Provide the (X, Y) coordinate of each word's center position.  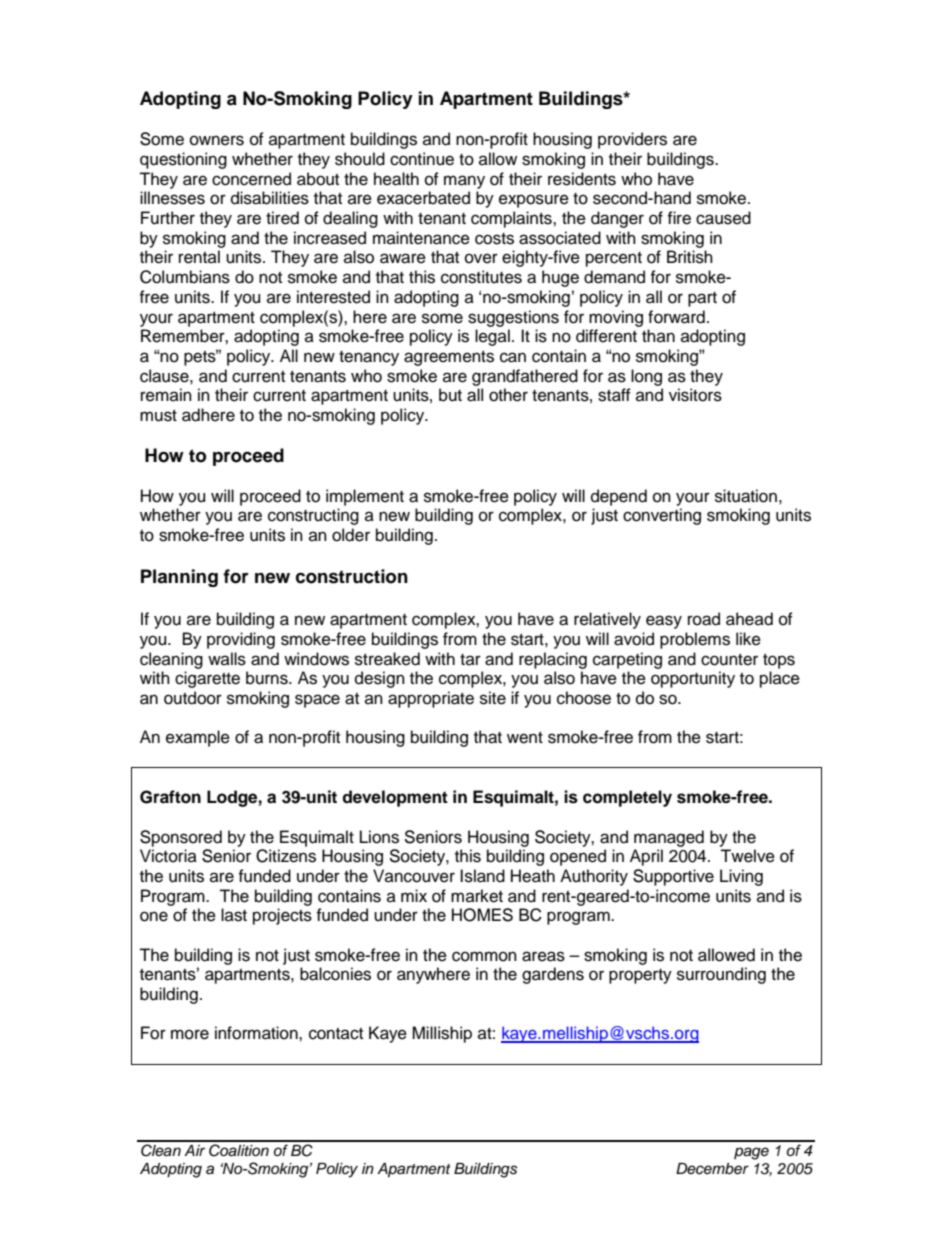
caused (723, 218)
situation (746, 496)
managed (669, 838)
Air (194, 1150)
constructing (313, 516)
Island (482, 876)
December (712, 1169)
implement (365, 497)
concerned (251, 179)
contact (336, 1034)
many (464, 182)
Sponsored (181, 838)
